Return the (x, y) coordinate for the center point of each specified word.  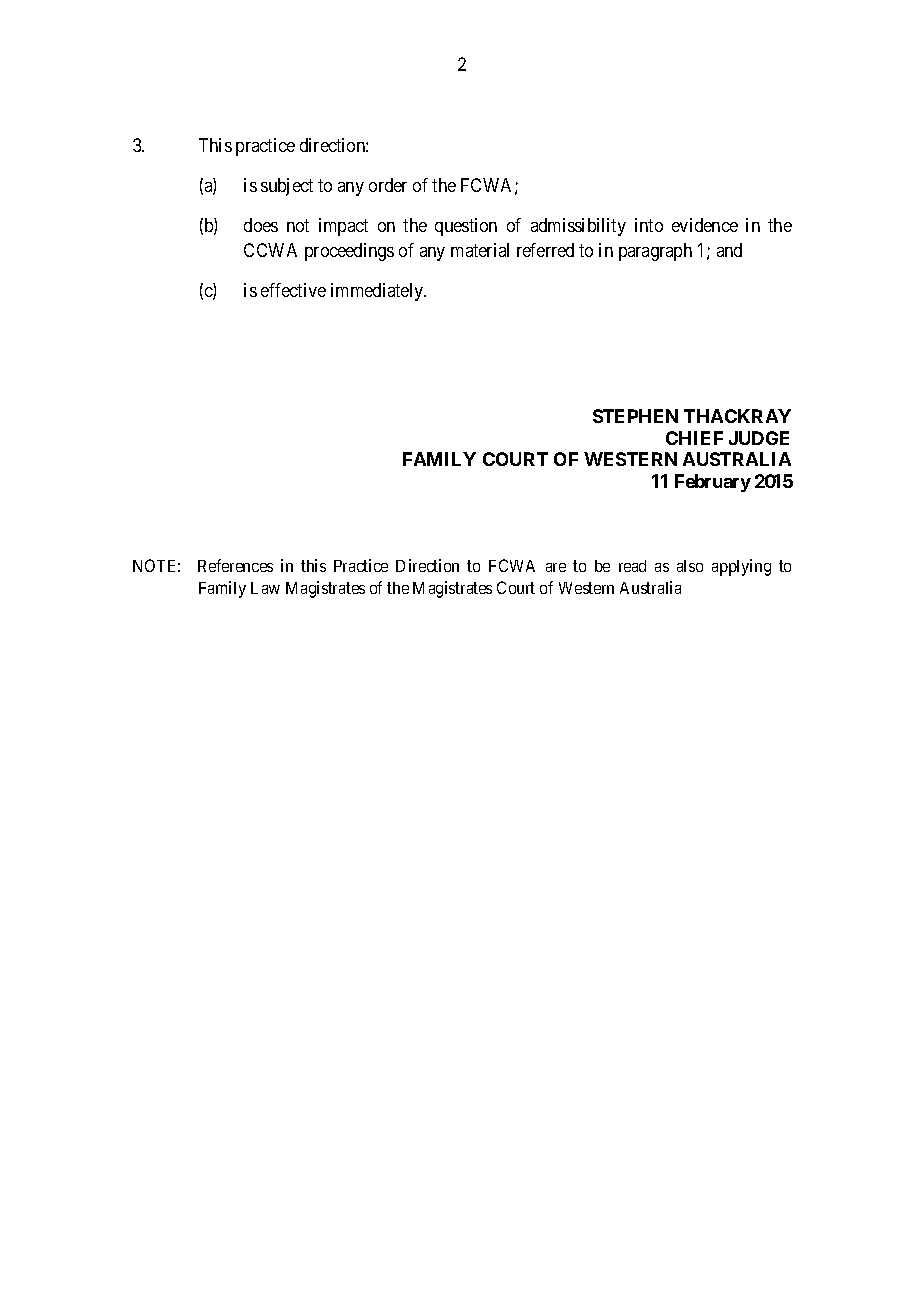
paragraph (655, 252)
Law (265, 588)
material (480, 250)
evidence (705, 225)
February (713, 483)
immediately (378, 292)
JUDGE (759, 438)
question (466, 227)
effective (293, 290)
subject (287, 187)
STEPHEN (635, 416)
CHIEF (694, 438)
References (235, 565)
